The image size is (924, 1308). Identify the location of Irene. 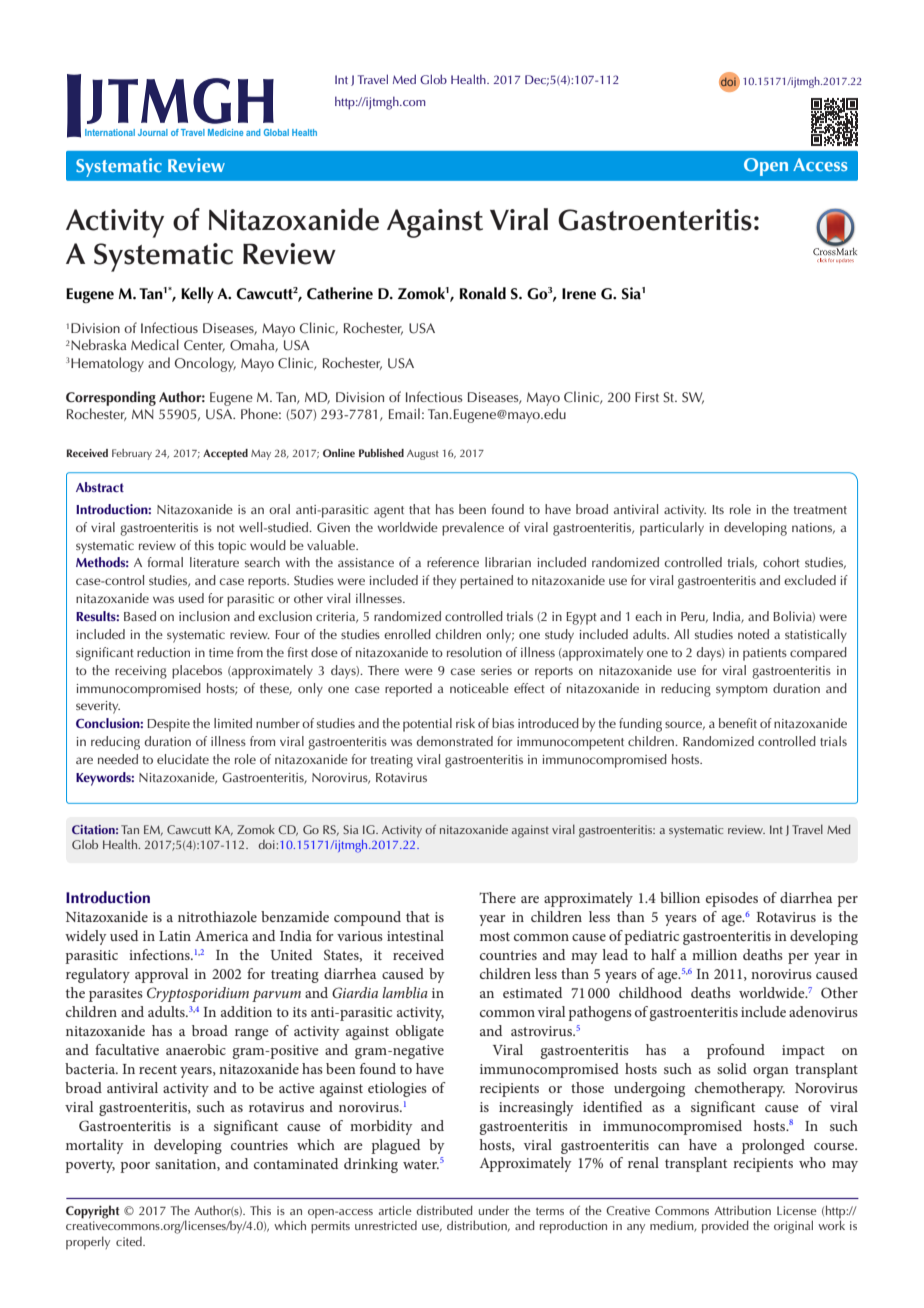
(579, 294).
